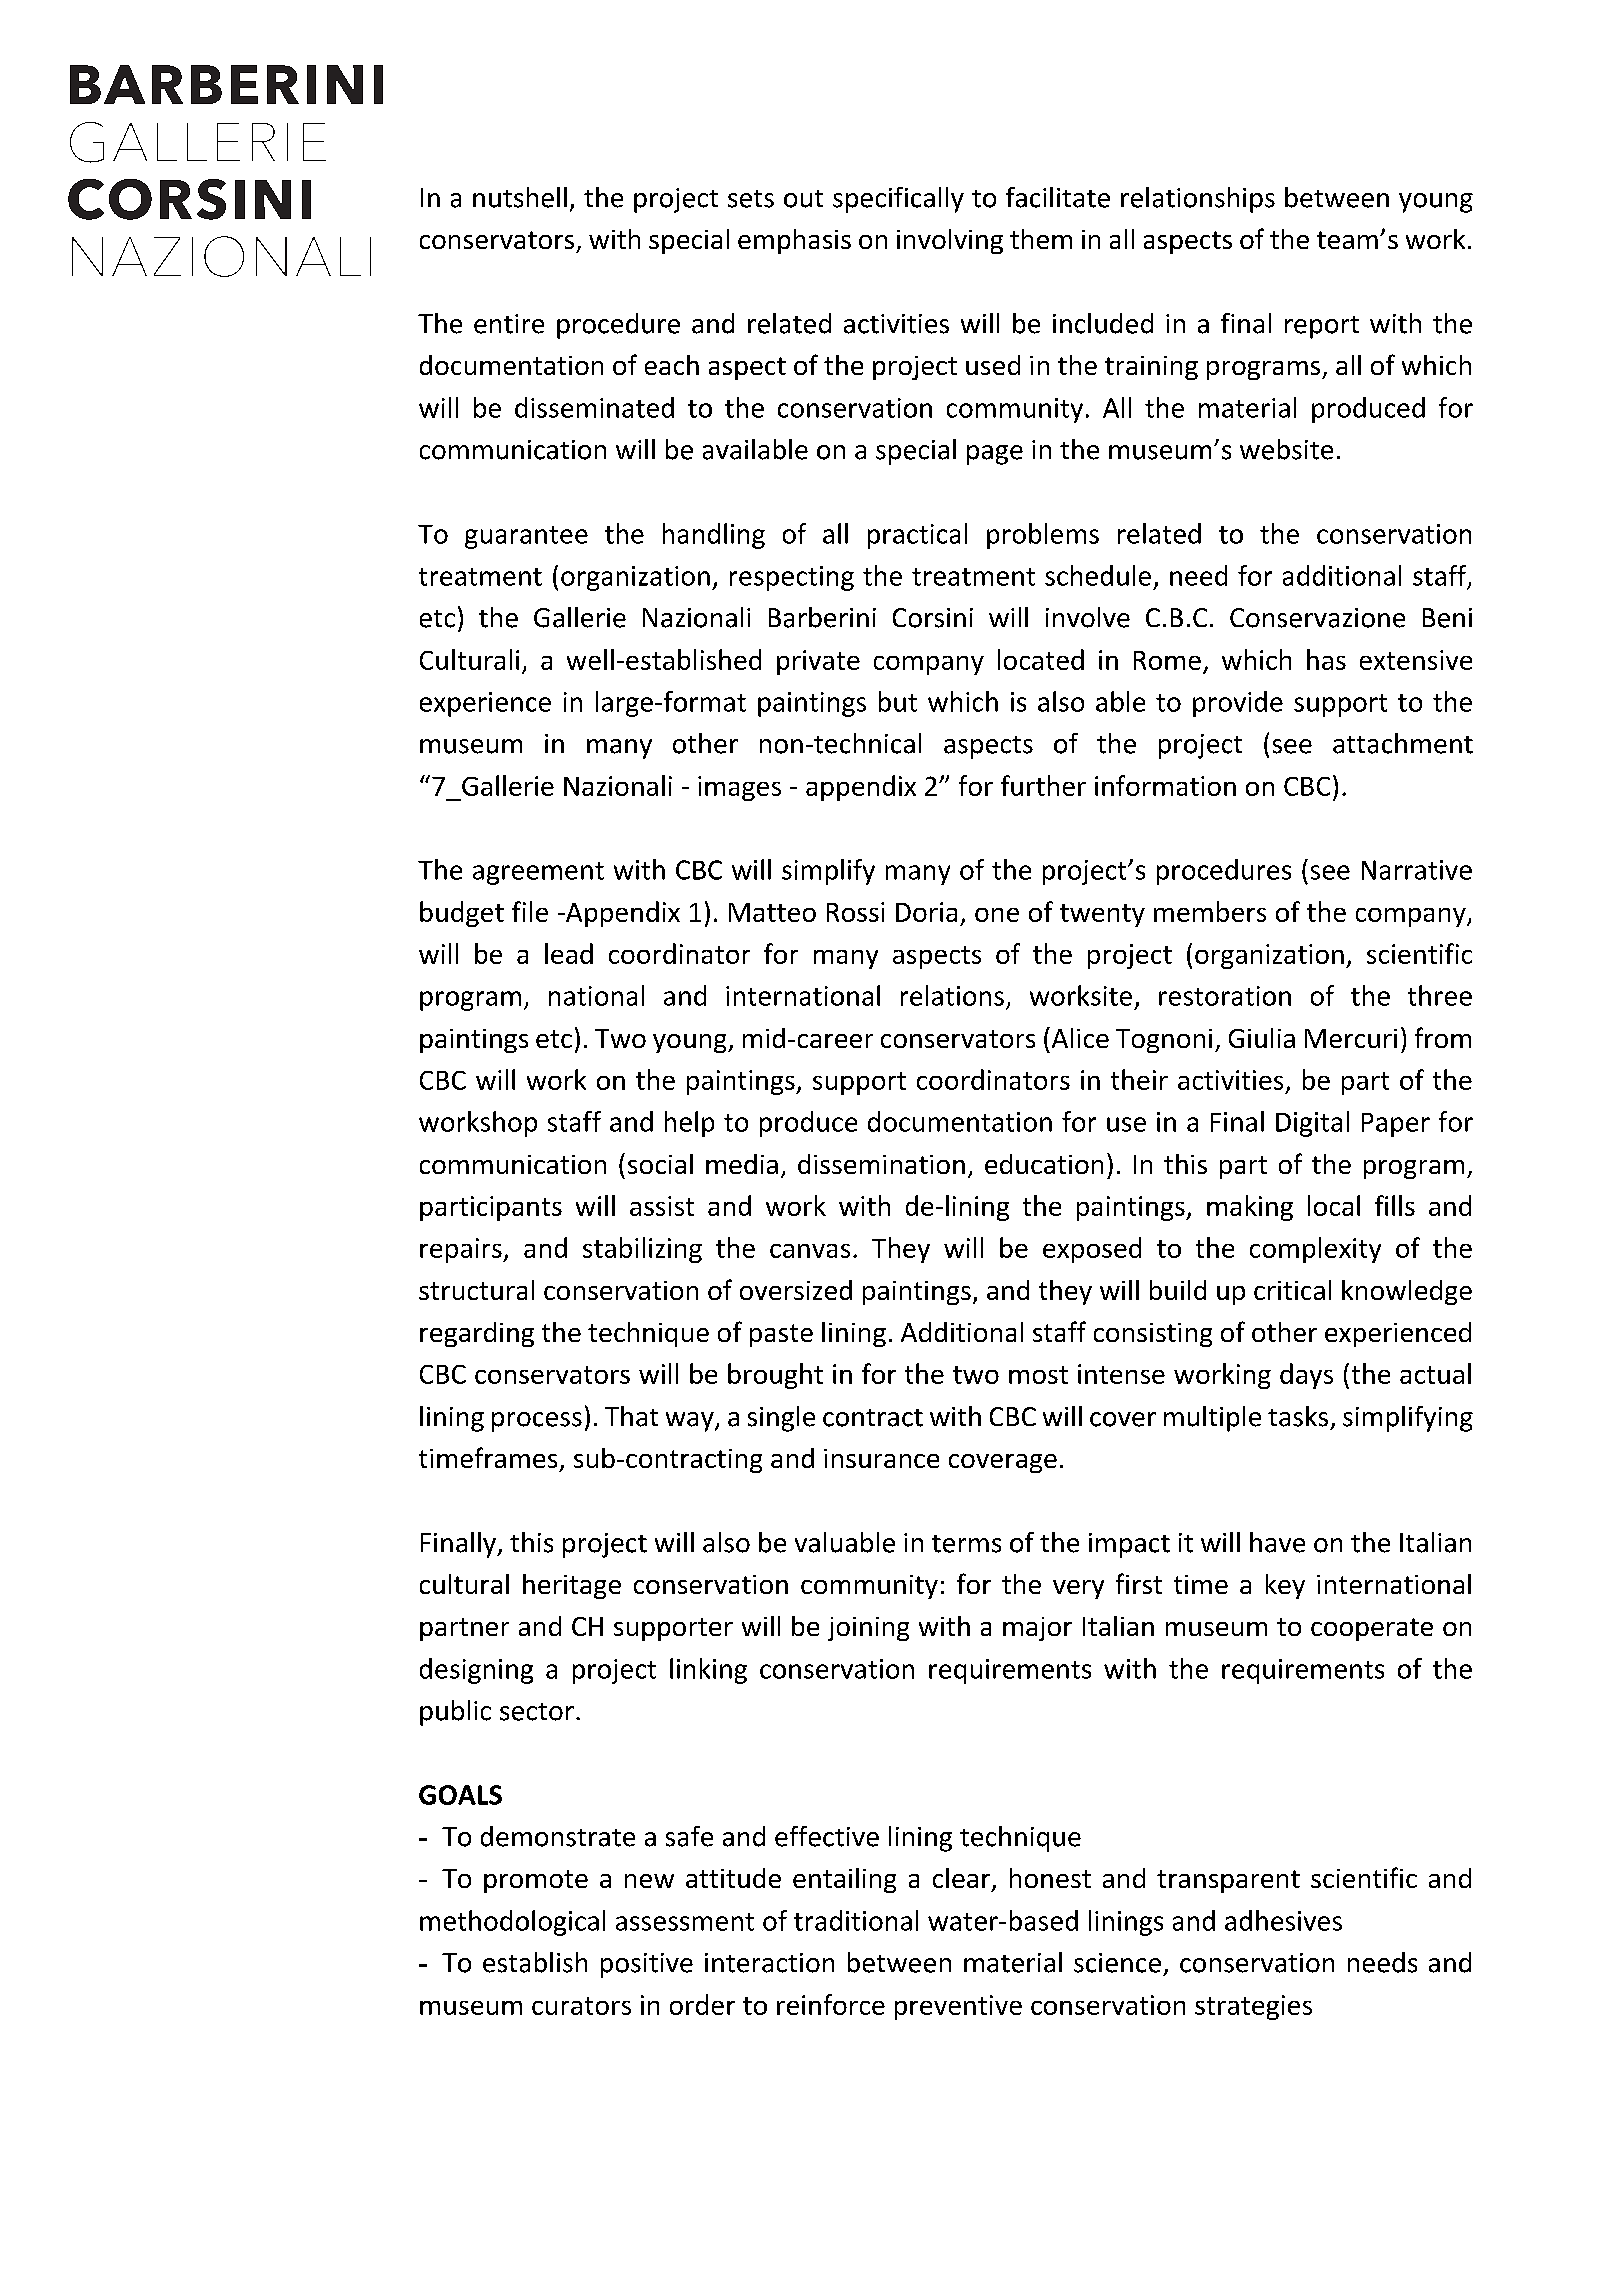 The width and height of the page is (1619, 2292). Describe the element at coordinates (572, 1586) in the page. I see `heritage` at that location.
